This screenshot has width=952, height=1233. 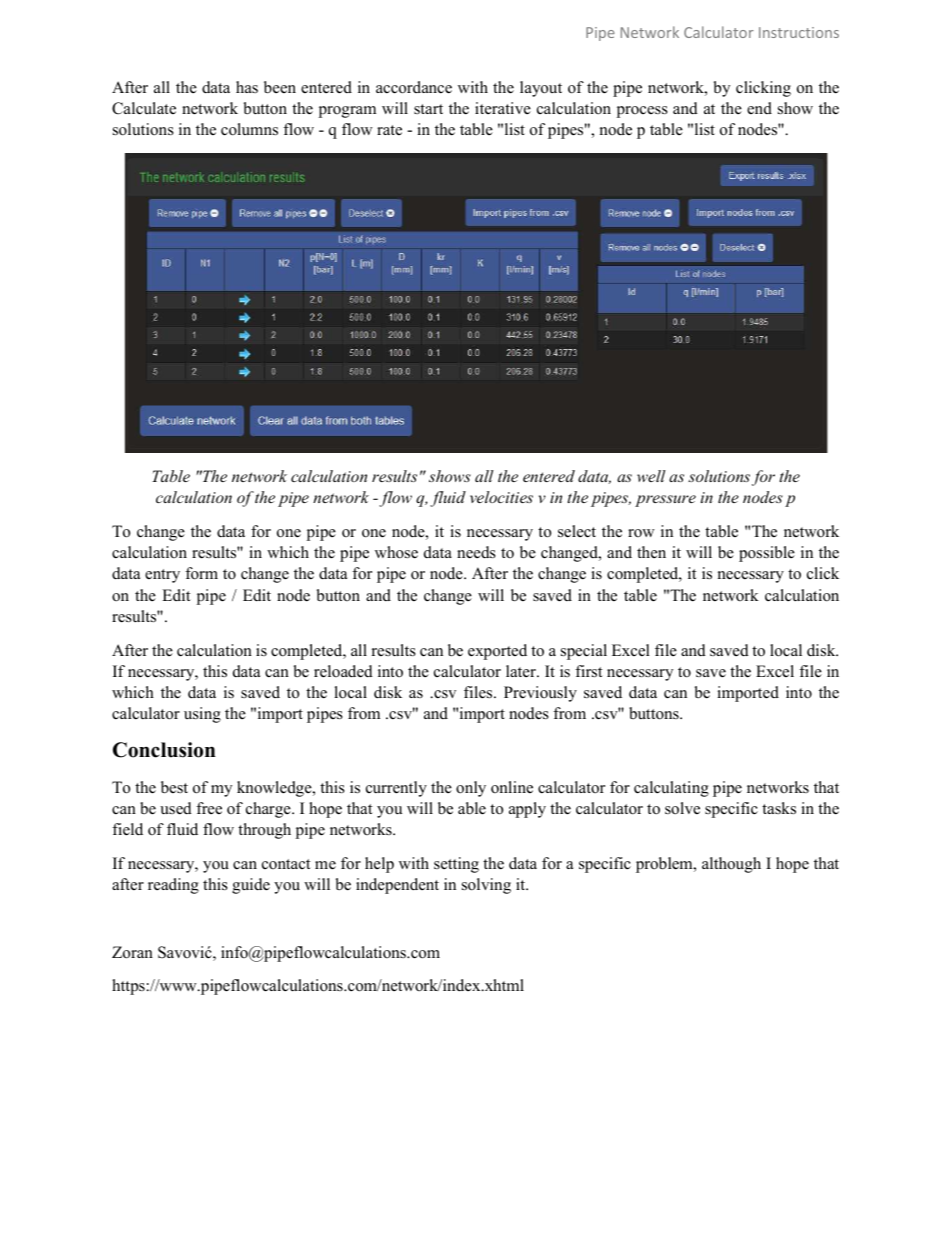 What do you see at coordinates (501, 497) in the screenshot?
I see `velocities` at bounding box center [501, 497].
